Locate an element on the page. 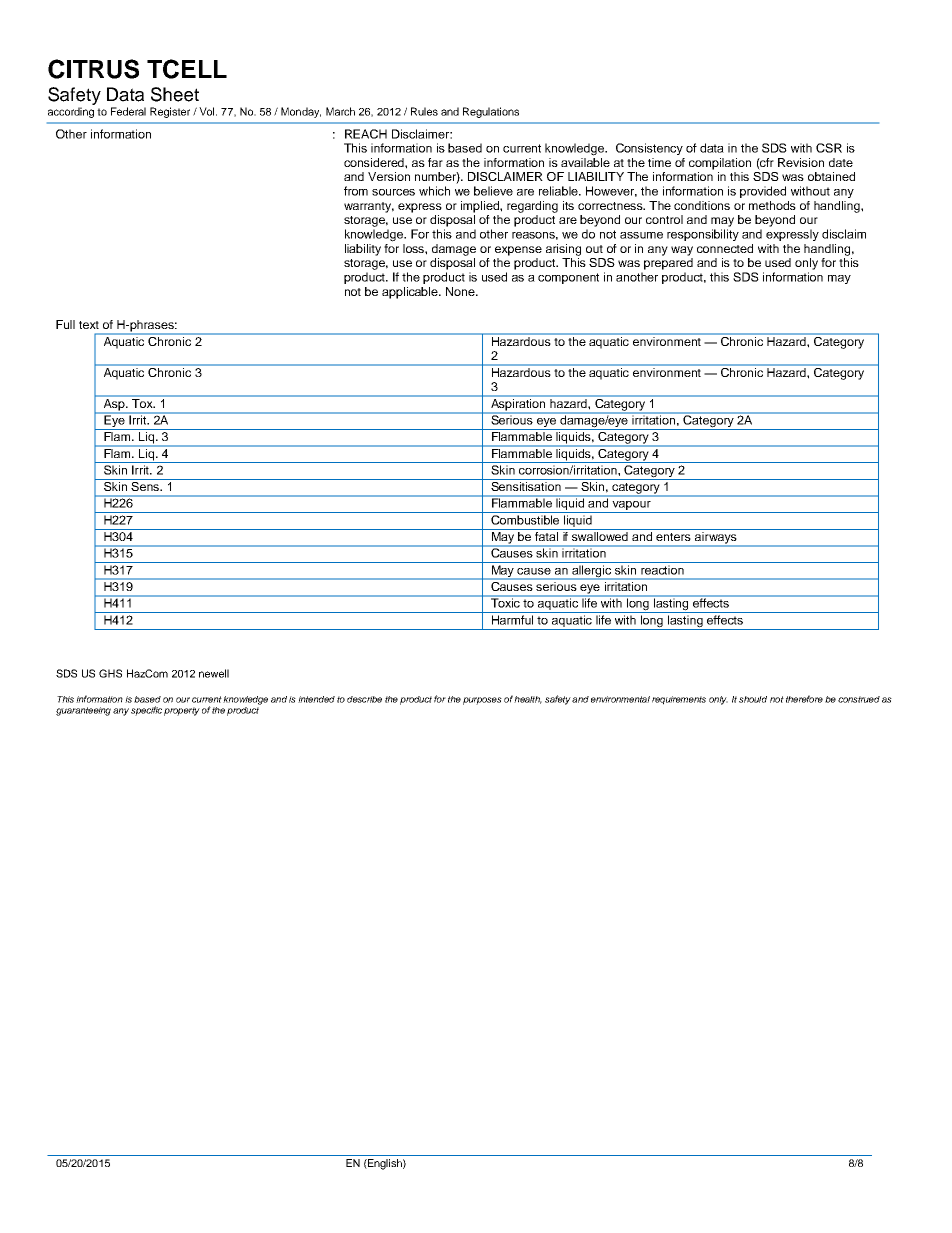 Image resolution: width=952 pixels, height=1233 pixels. specific is located at coordinates (146, 711).
